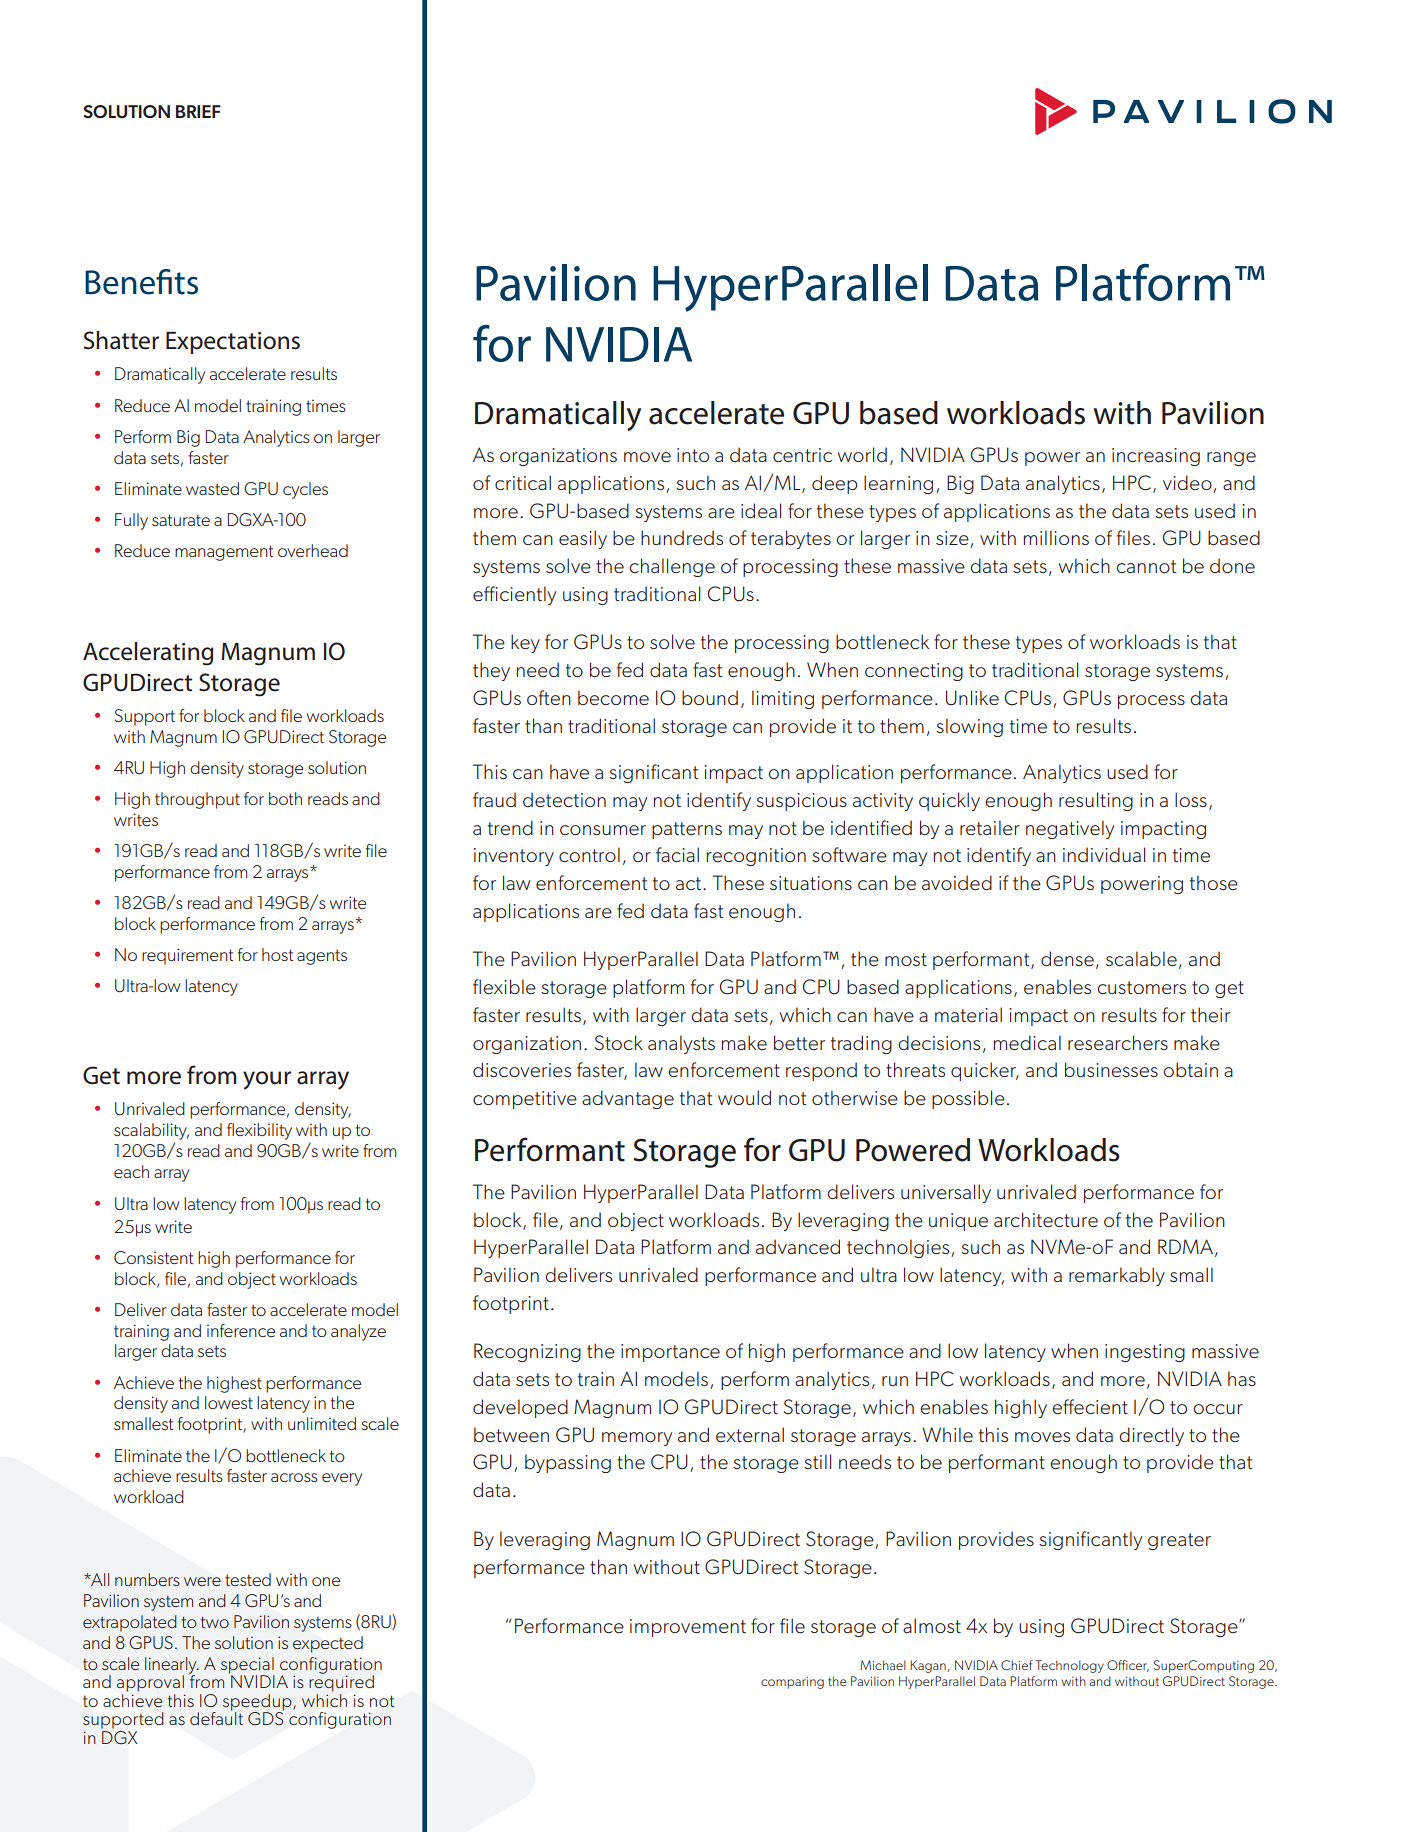  What do you see at coordinates (1056, 537) in the screenshot?
I see `millions` at bounding box center [1056, 537].
